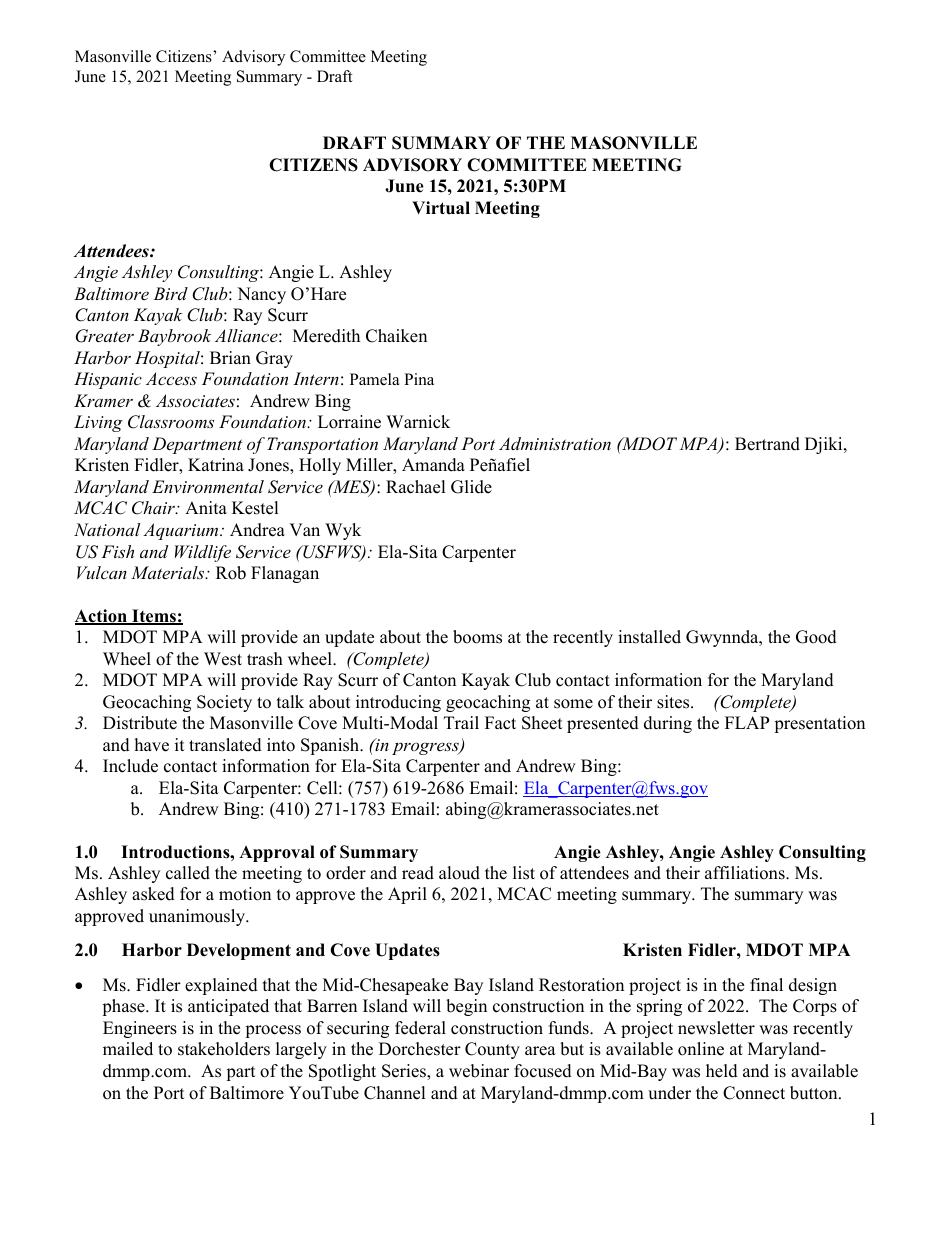 The image size is (952, 1233). Describe the element at coordinates (459, 873) in the screenshot. I see `aloud` at that location.
